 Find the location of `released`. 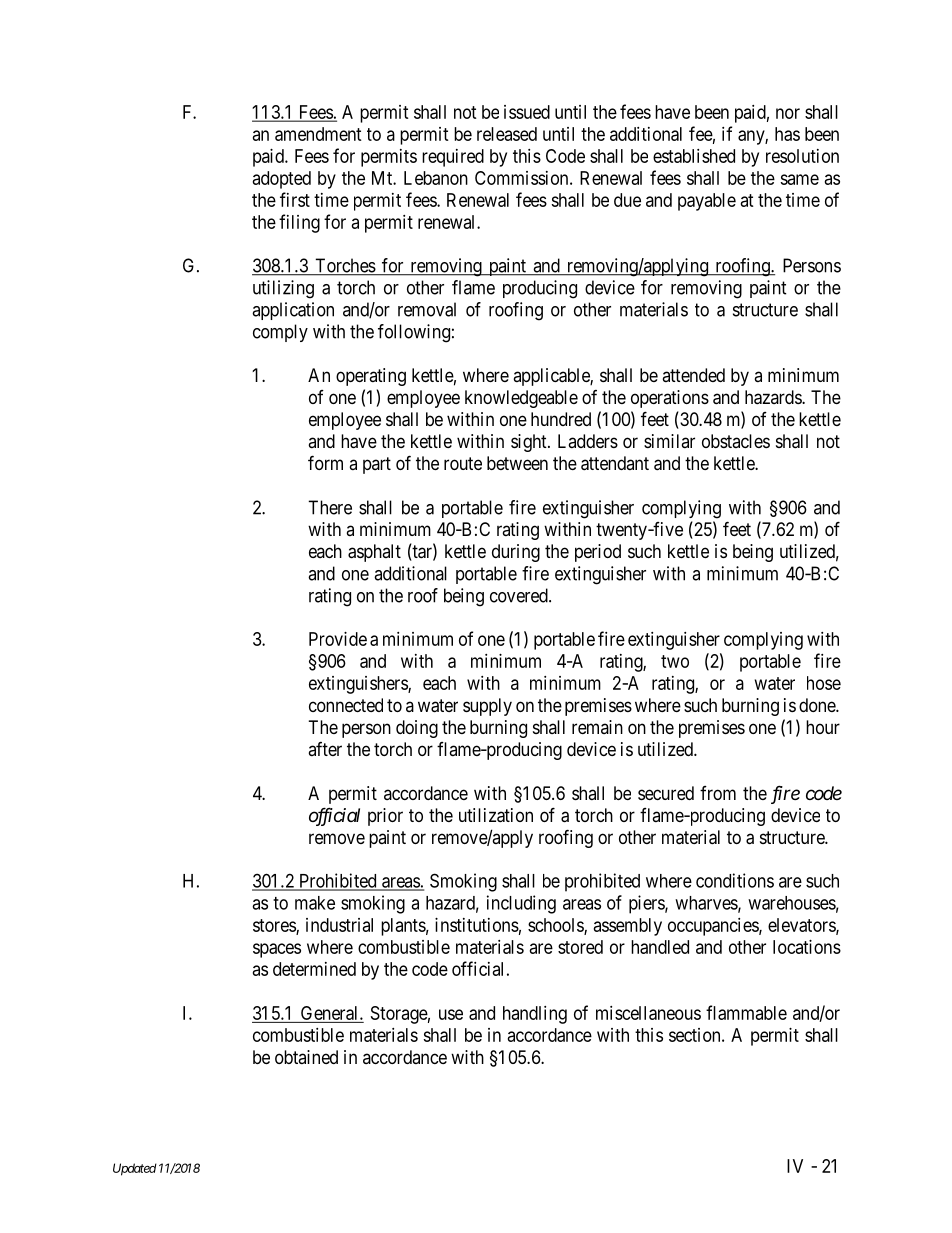

released is located at coordinates (507, 134).
